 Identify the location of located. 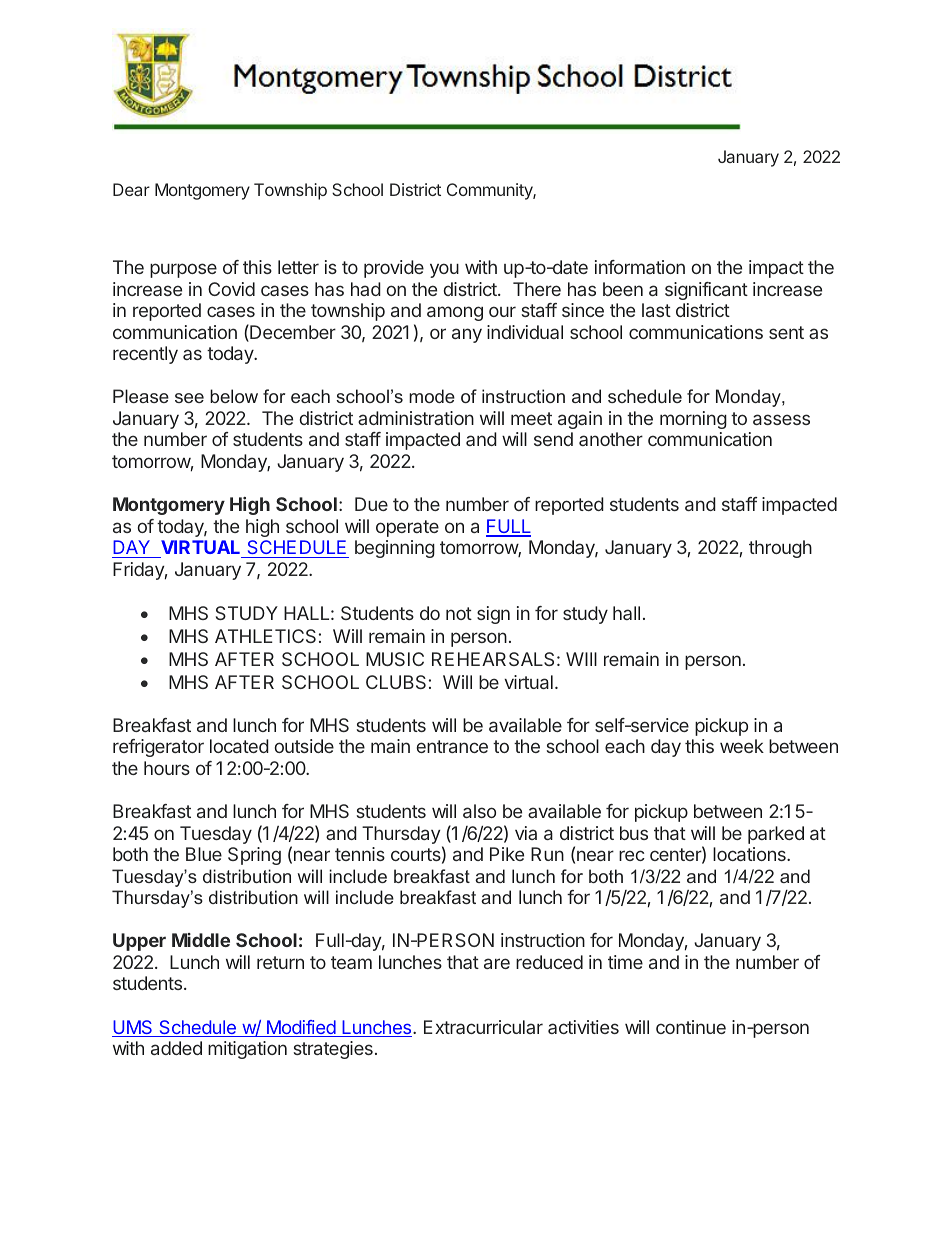
(239, 746).
